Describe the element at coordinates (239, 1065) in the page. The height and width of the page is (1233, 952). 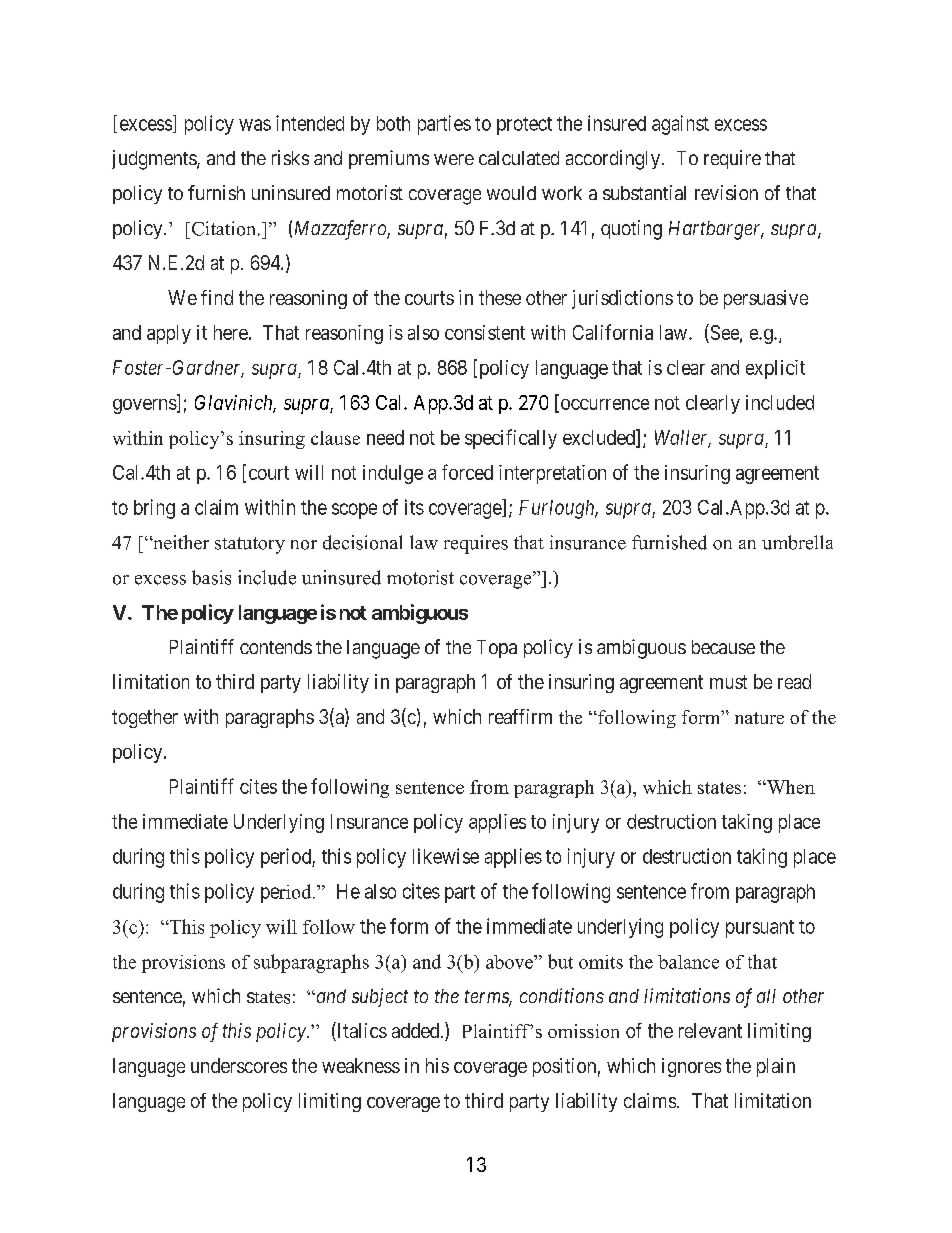
I see `underscores` at that location.
